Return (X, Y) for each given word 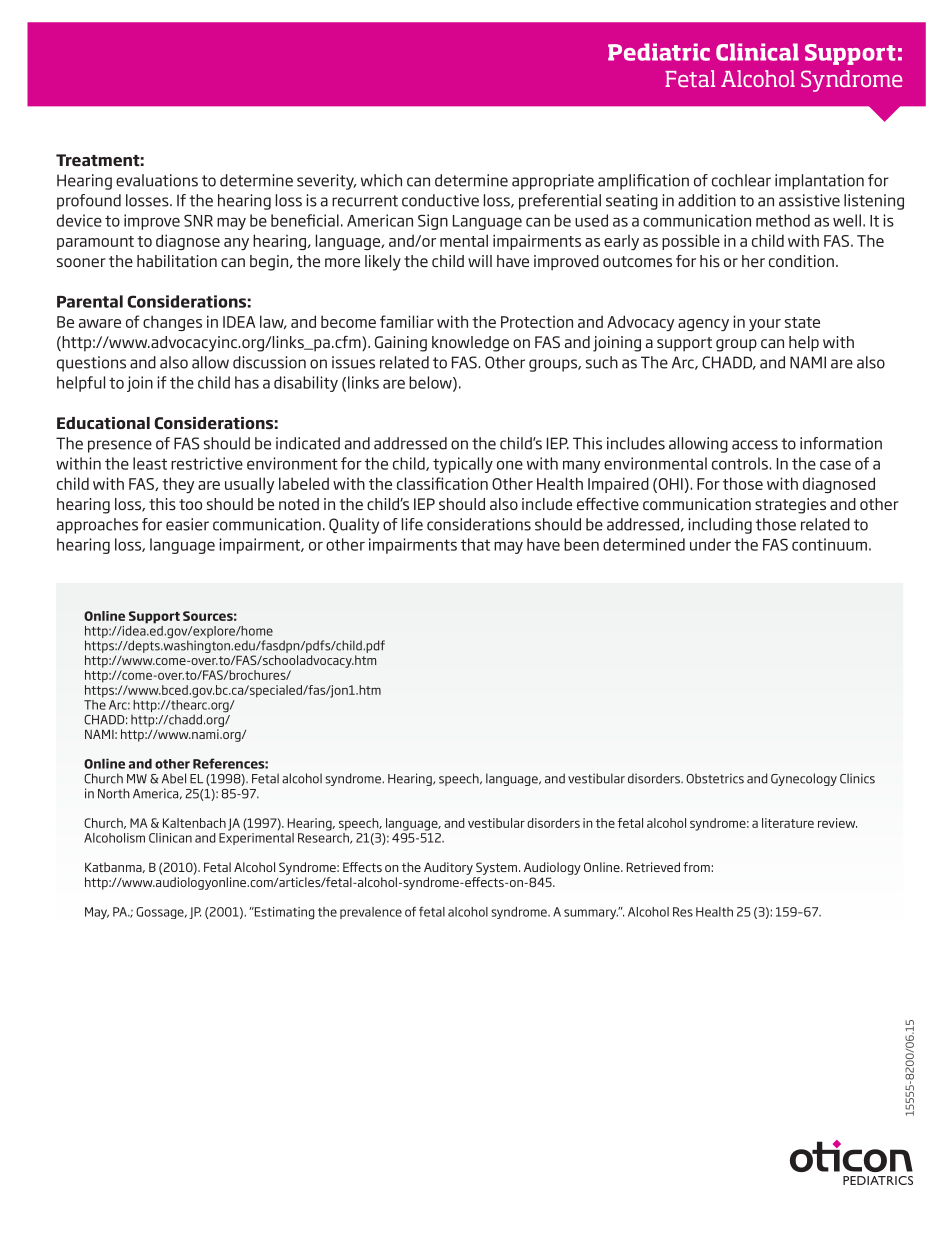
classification (442, 483)
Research (324, 837)
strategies (790, 506)
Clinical (757, 52)
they (178, 485)
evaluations (157, 180)
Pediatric (659, 52)
